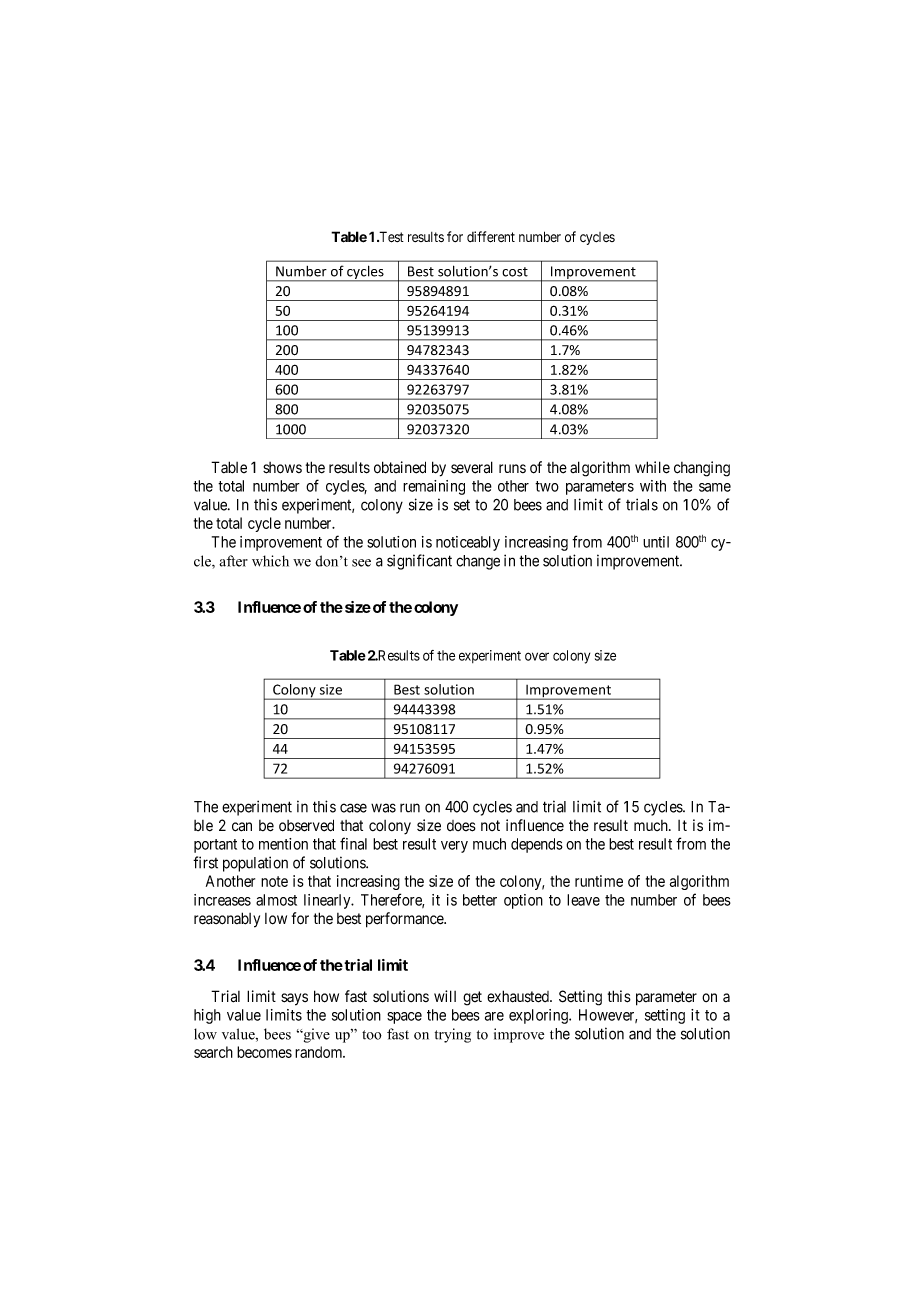 Image resolution: width=924 pixels, height=1308 pixels. What do you see at coordinates (491, 237) in the screenshot?
I see `different` at bounding box center [491, 237].
